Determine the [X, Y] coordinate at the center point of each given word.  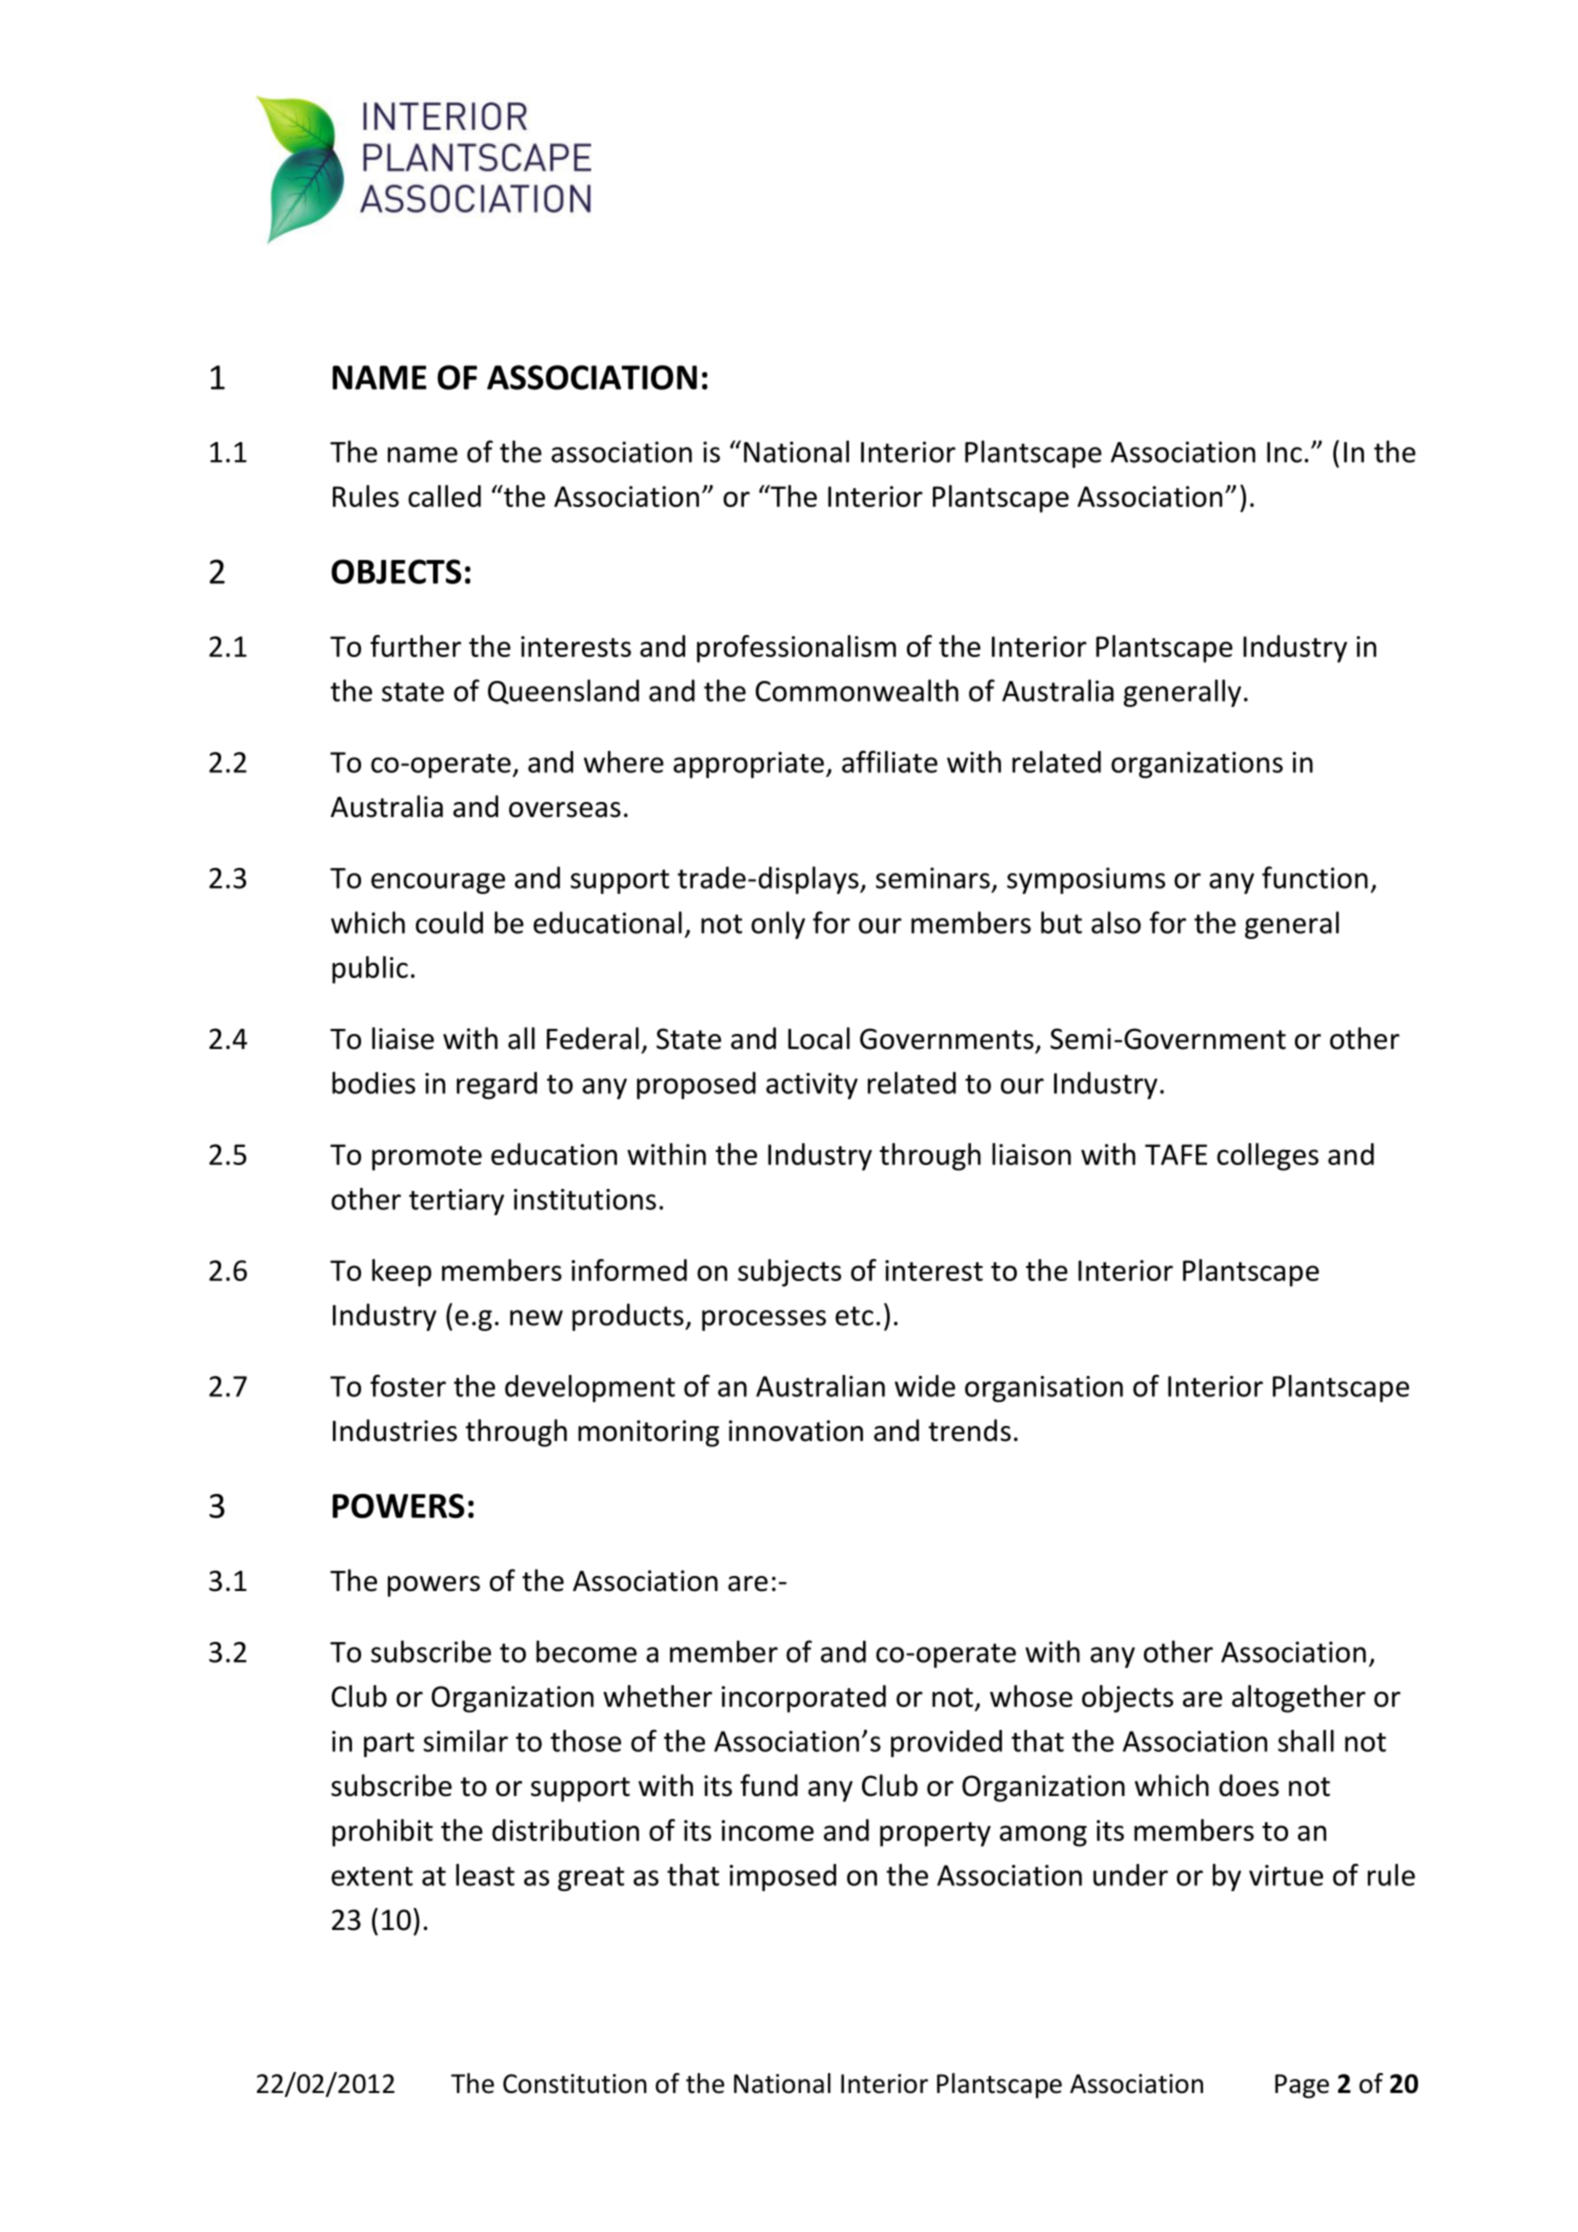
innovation [796, 1431]
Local [819, 1038]
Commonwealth [856, 690]
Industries [395, 1430]
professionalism [796, 649]
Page [1302, 2086]
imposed [783, 1877]
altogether [1299, 1699]
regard [497, 1085]
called [444, 496]
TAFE [1176, 1154]
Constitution [575, 2084]
